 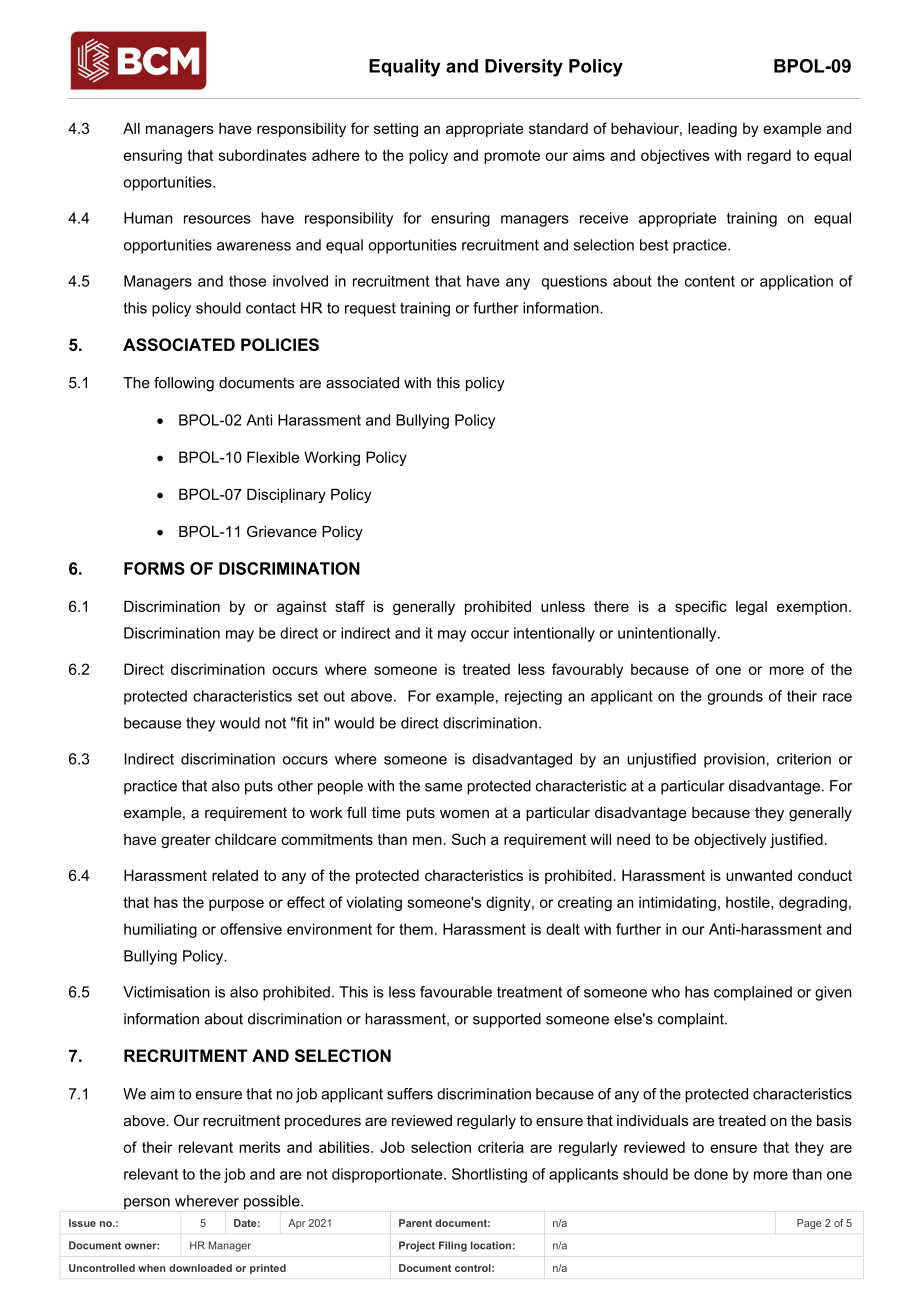 I want to click on person, so click(x=147, y=1204).
